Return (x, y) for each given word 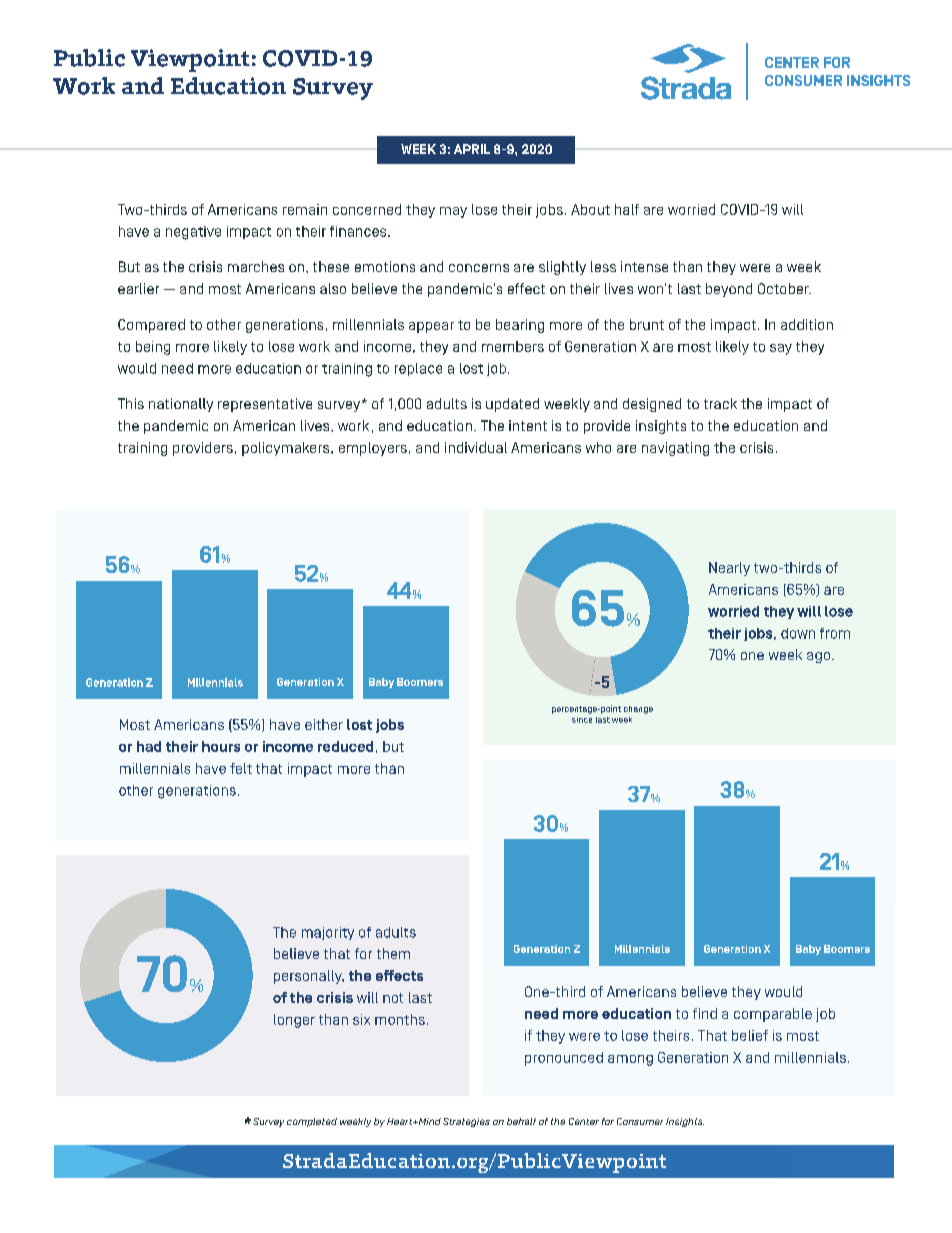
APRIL (472, 149)
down (798, 633)
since (582, 720)
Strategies (466, 1122)
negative (193, 233)
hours (221, 746)
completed (312, 1122)
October (784, 288)
